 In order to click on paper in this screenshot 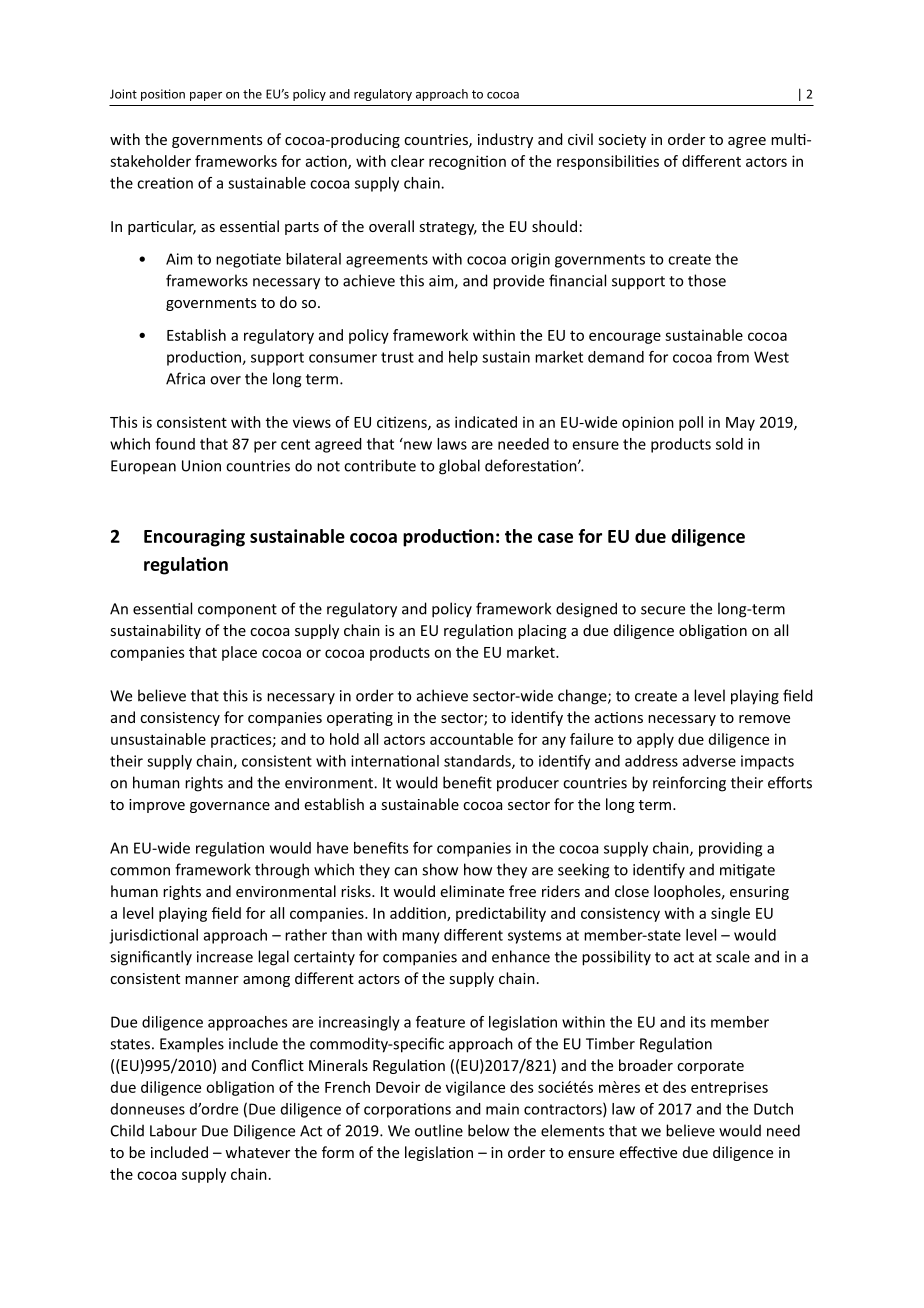, I will do `click(206, 96)`.
